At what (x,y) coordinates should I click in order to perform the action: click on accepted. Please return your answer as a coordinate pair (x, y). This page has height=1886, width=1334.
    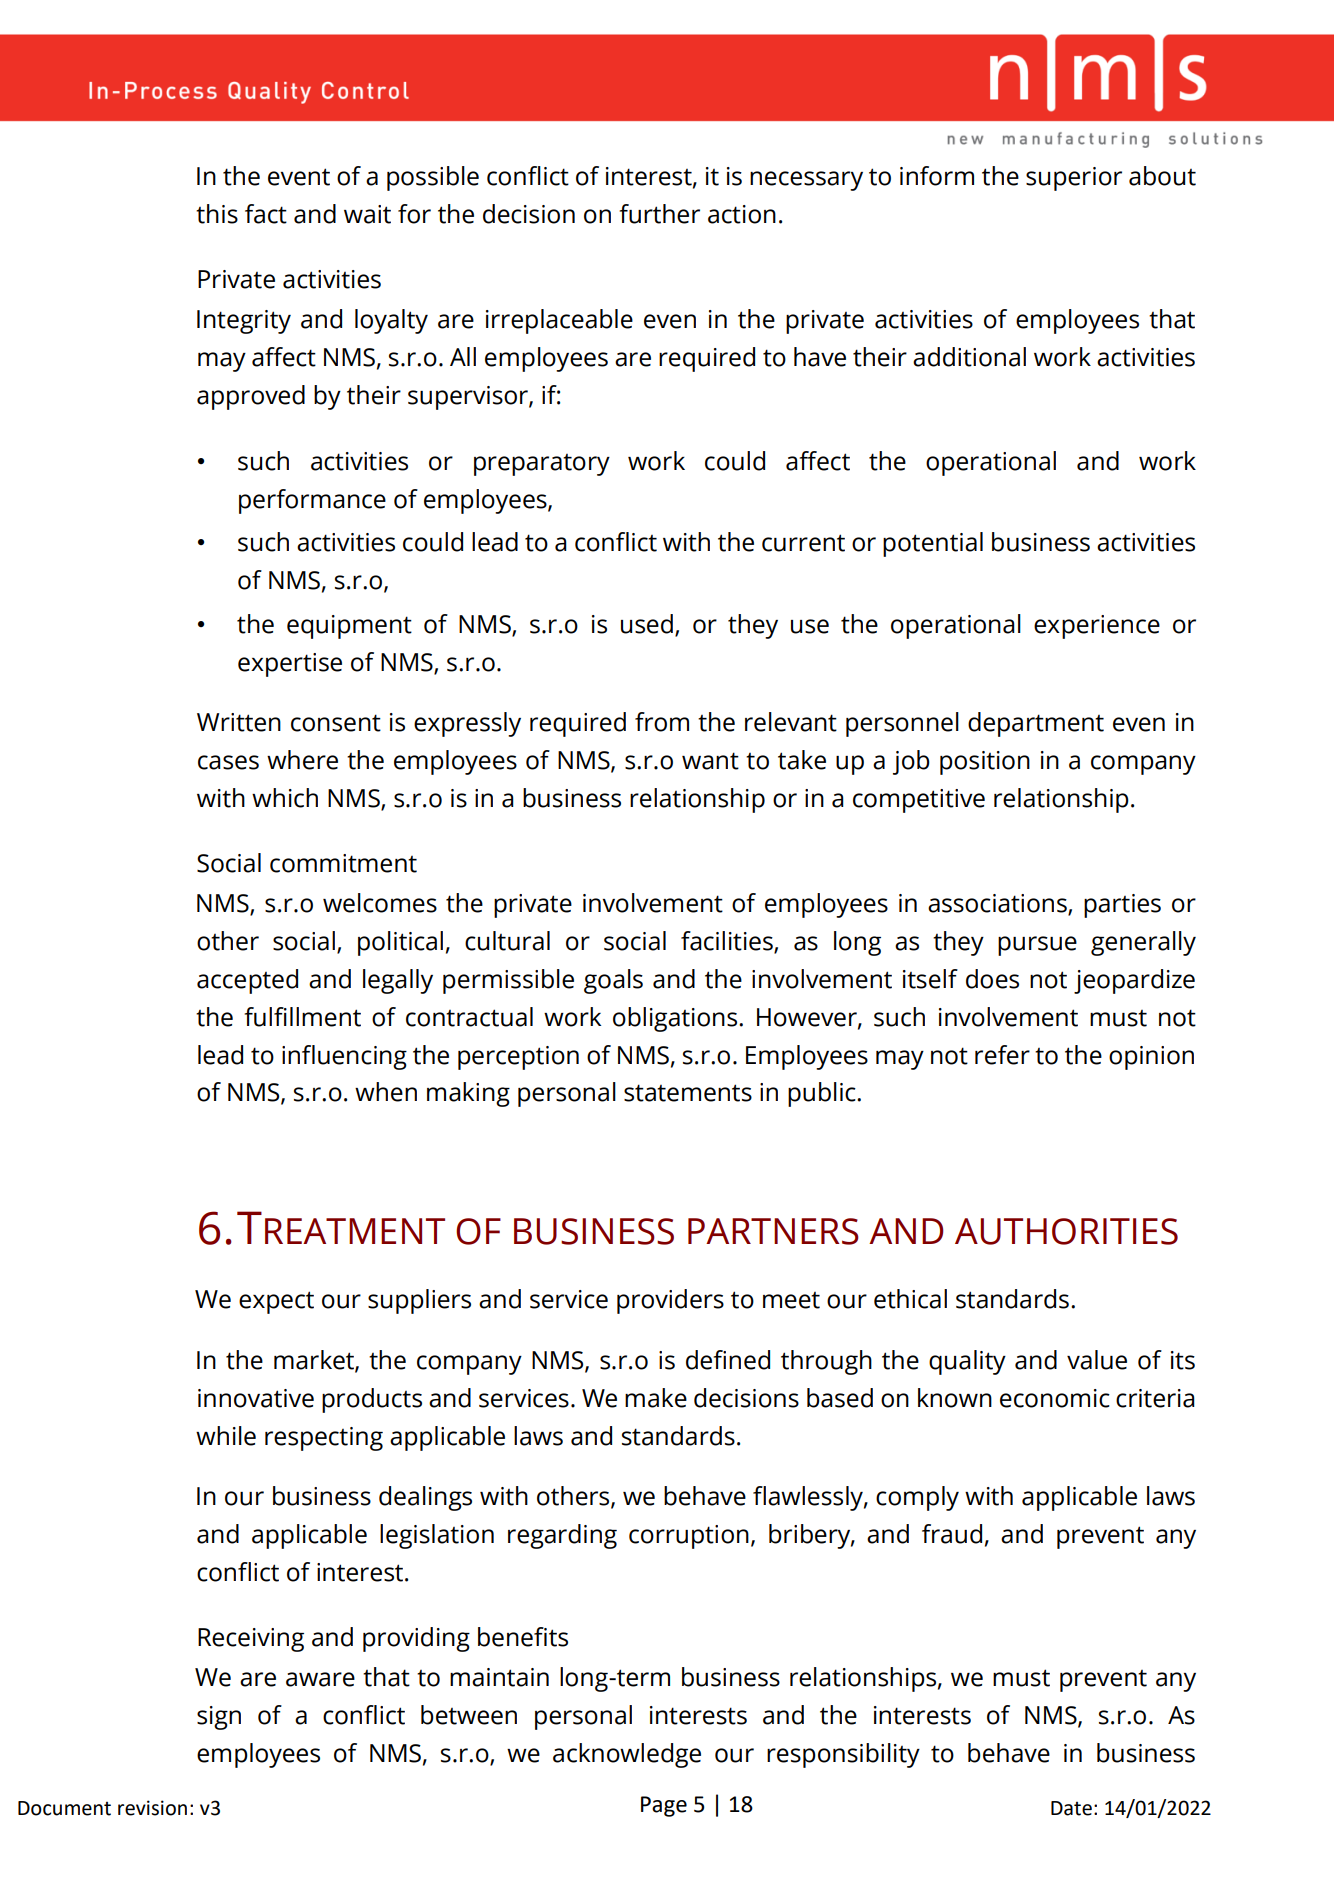
    Looking at the image, I should click on (247, 981).
